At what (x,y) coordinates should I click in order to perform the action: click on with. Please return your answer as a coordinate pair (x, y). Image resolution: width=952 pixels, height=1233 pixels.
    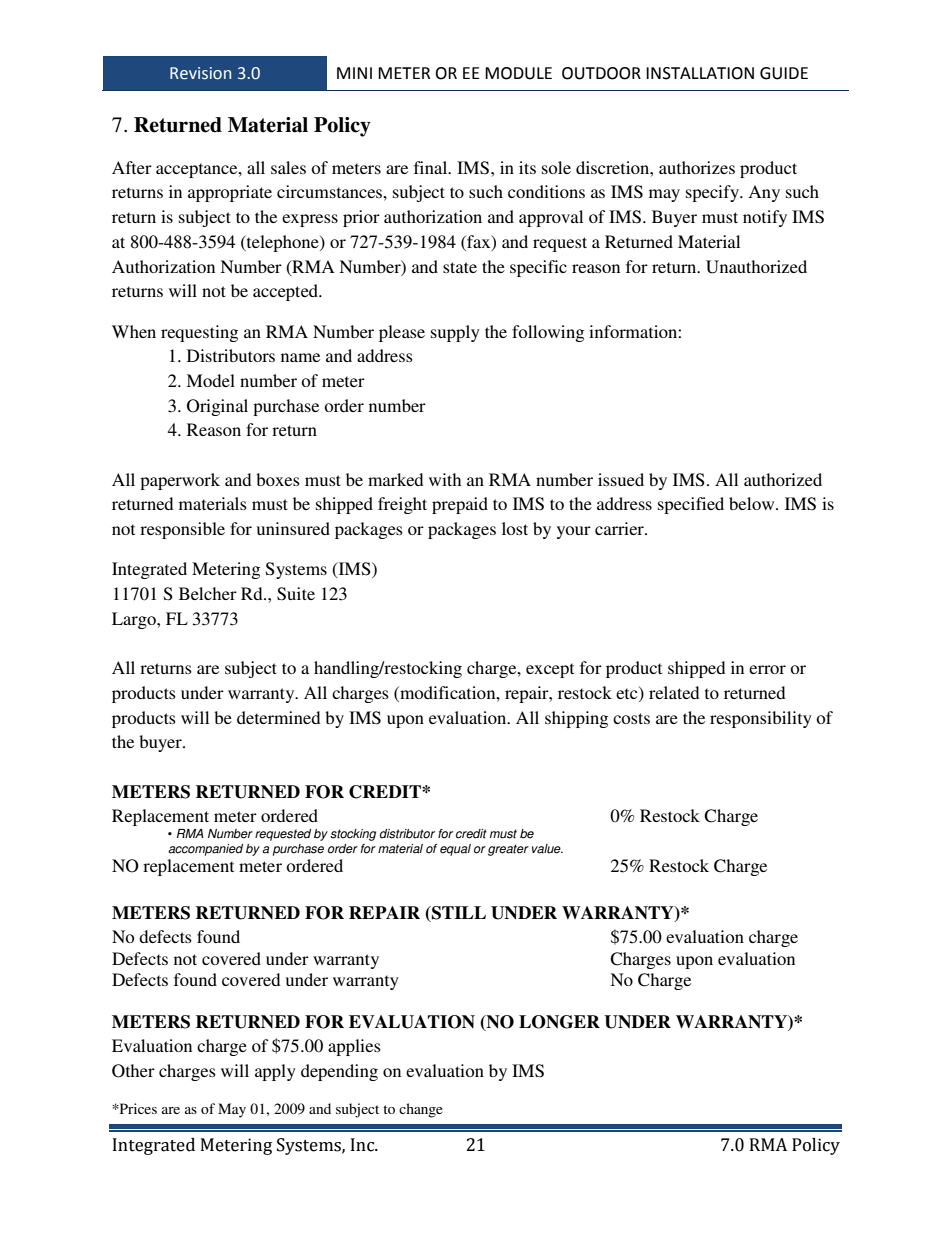
    Looking at the image, I should click on (445, 479).
